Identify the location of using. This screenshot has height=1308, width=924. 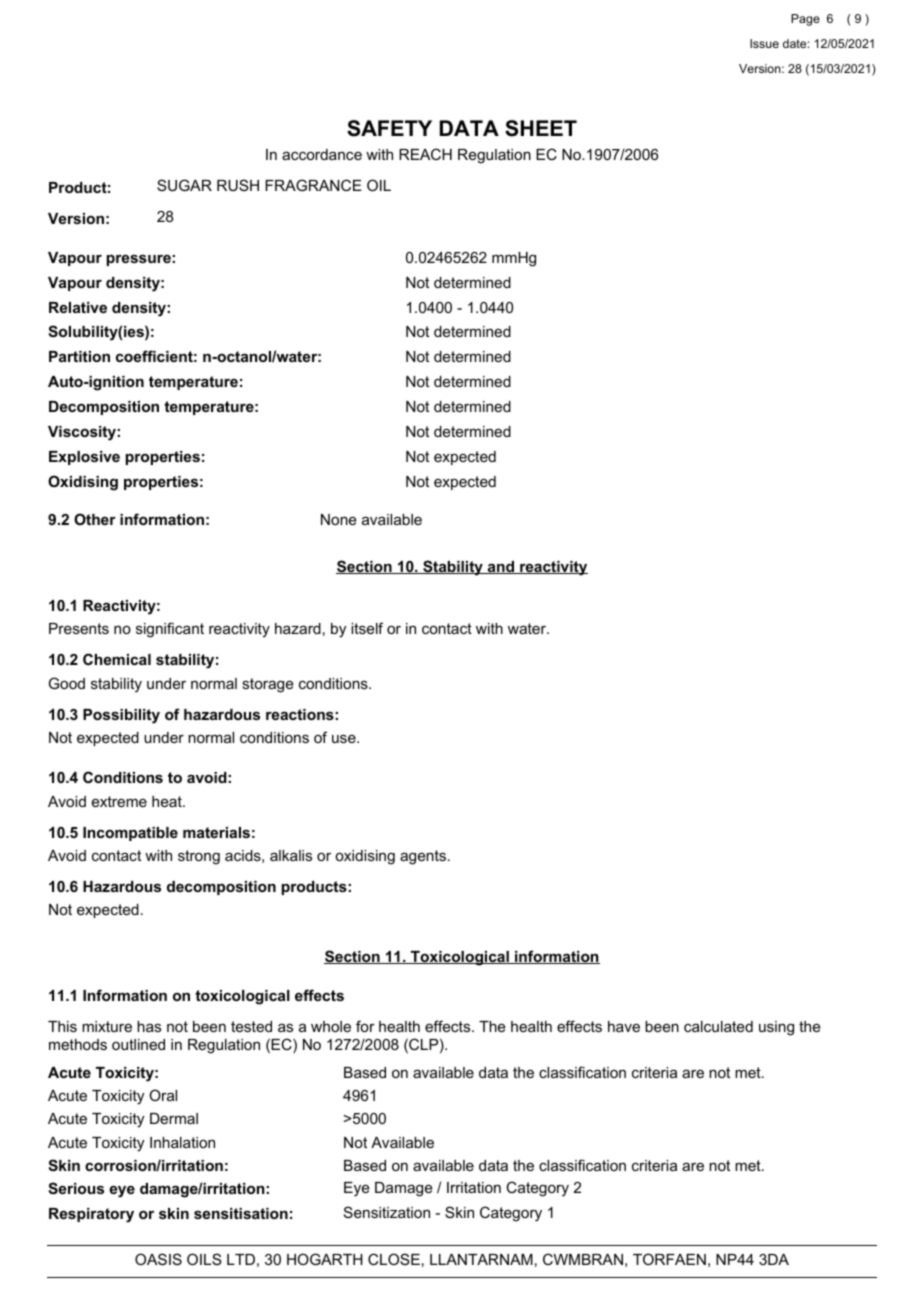
(776, 1028).
